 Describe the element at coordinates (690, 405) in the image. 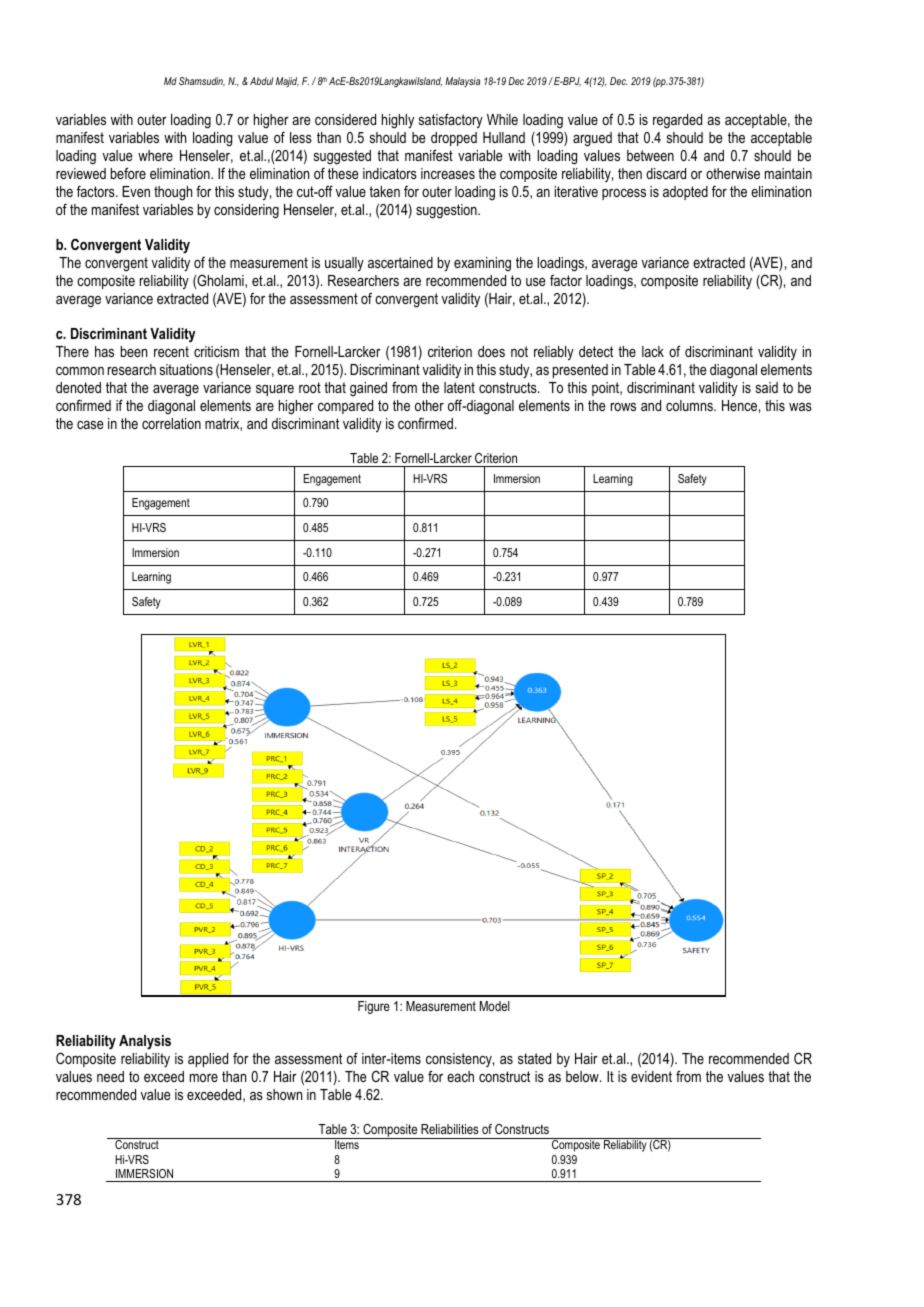

I see `columns` at that location.
